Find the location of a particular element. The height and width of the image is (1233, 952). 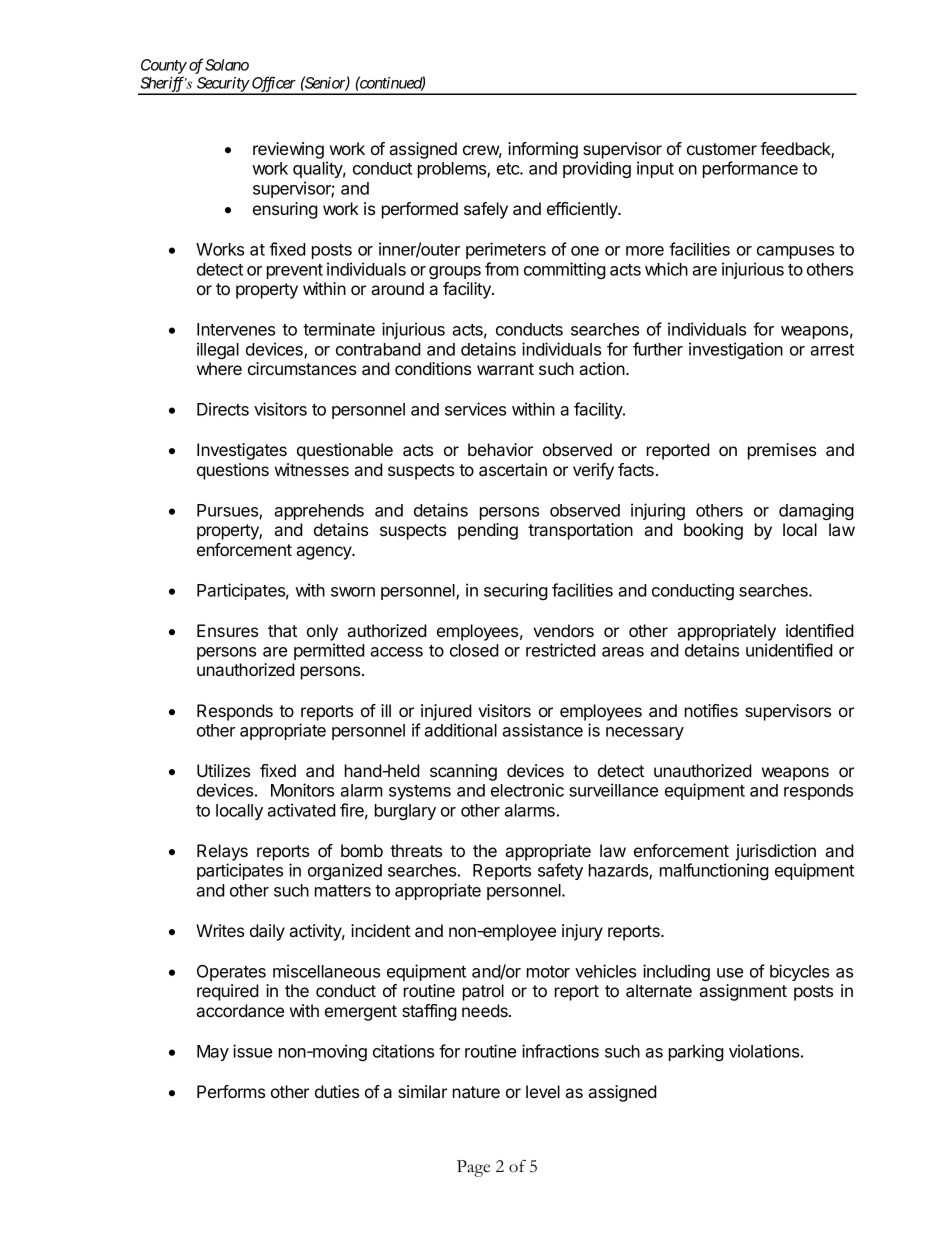

Security is located at coordinates (222, 85).
